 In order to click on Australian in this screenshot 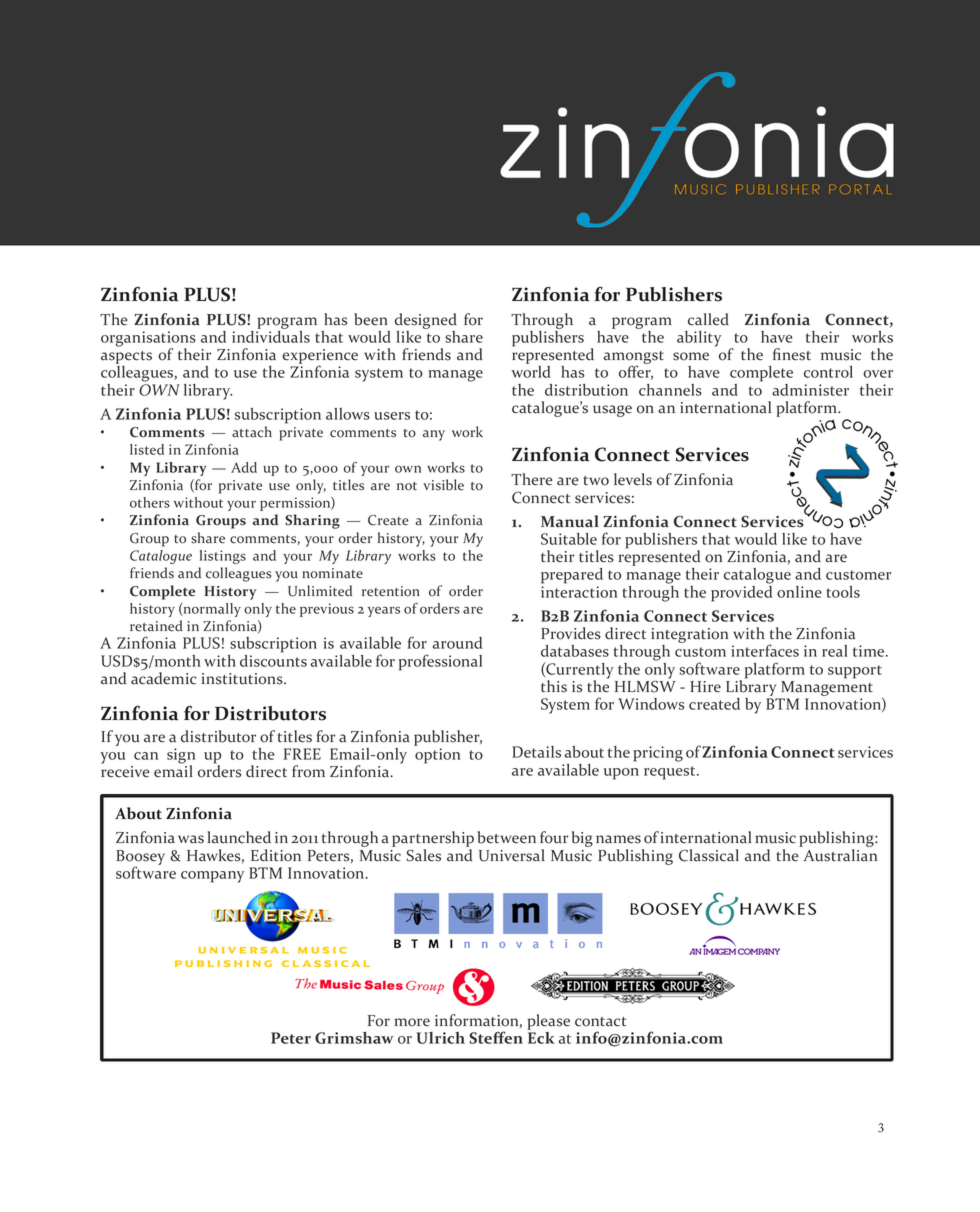, I will do `click(840, 855)`.
